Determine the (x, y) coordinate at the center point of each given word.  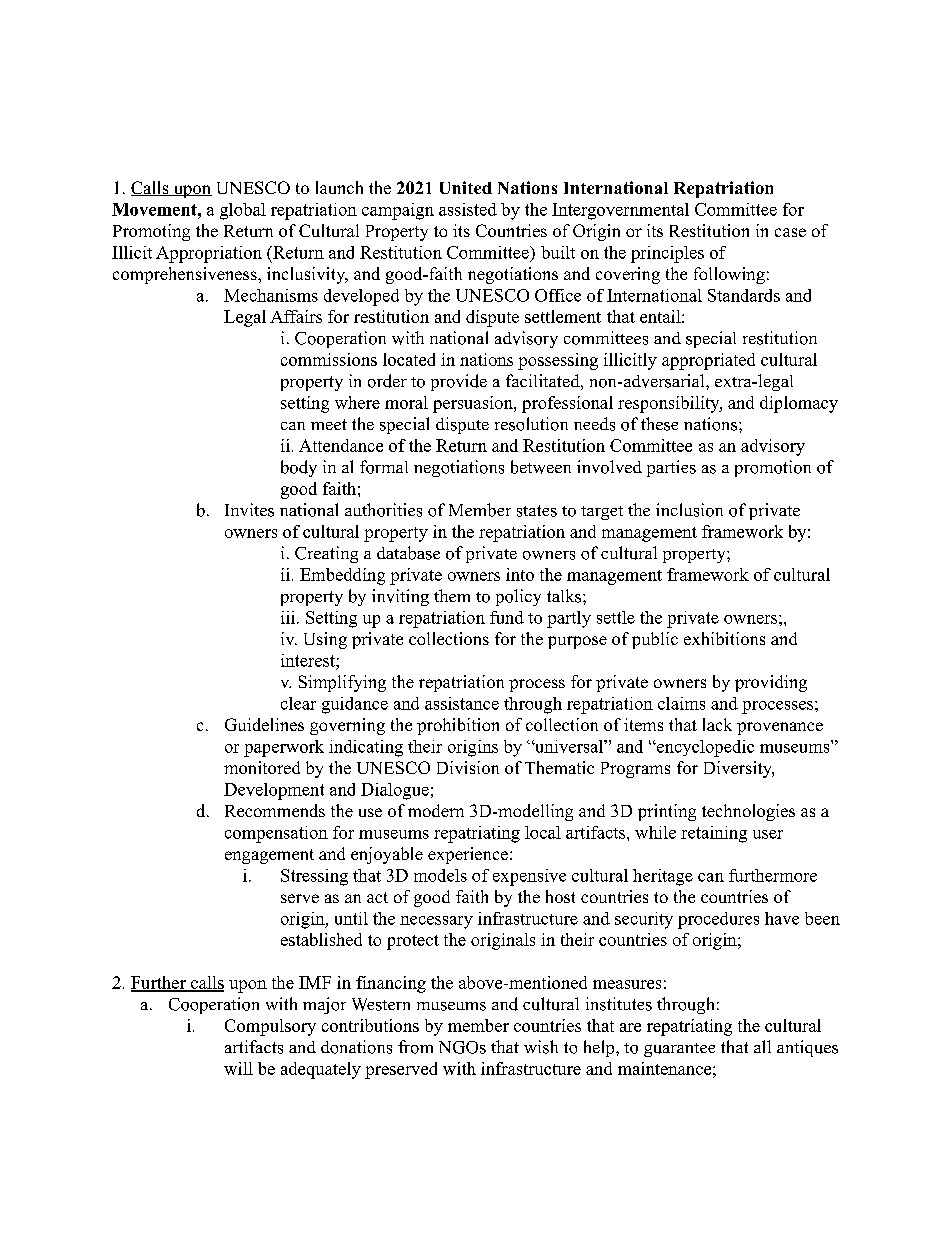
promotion (773, 468)
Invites (249, 510)
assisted (468, 209)
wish (541, 1047)
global (243, 211)
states (537, 511)
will (238, 1068)
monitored (262, 767)
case (790, 232)
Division (468, 767)
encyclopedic (704, 748)
